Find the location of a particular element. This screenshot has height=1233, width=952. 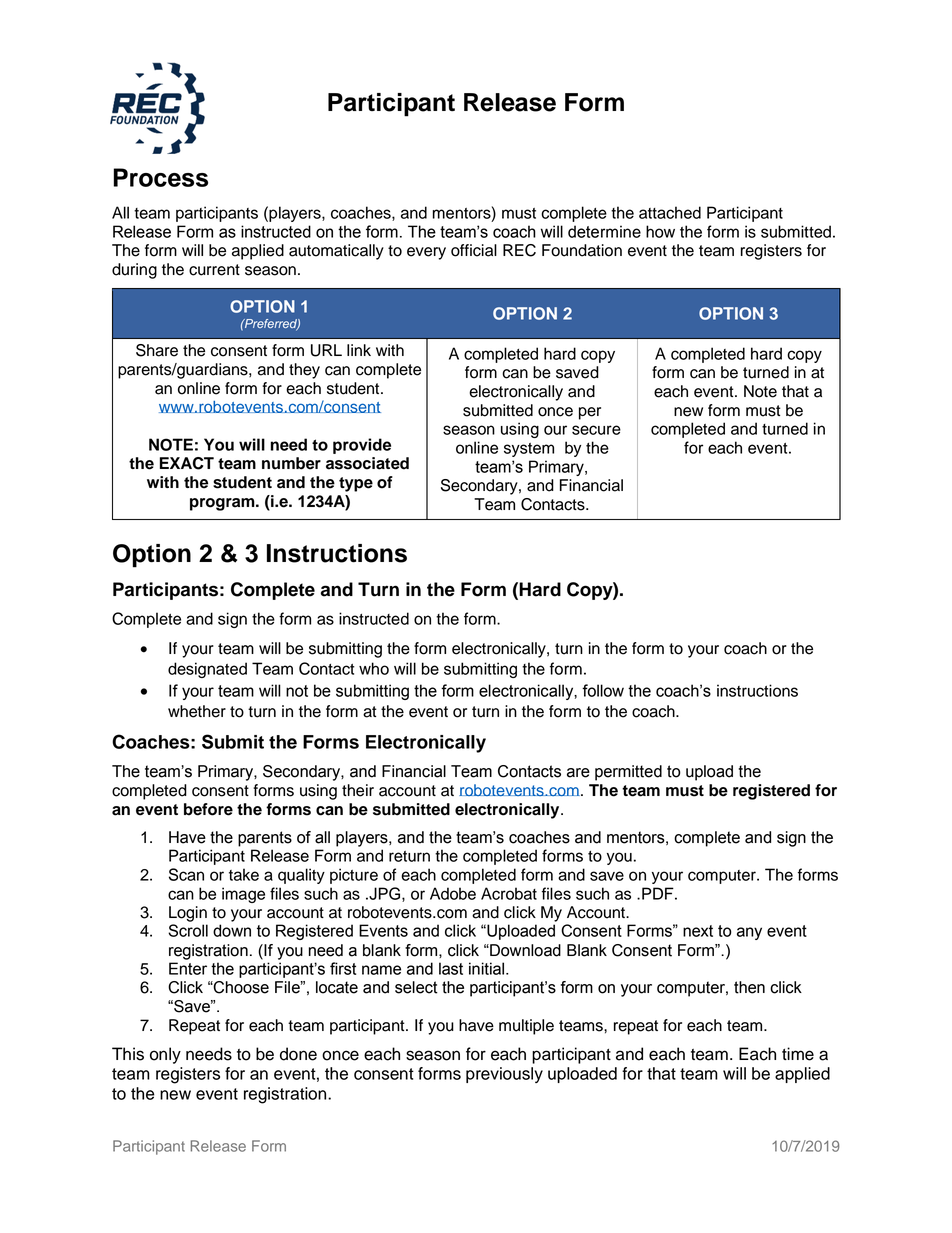

next is located at coordinates (698, 931).
